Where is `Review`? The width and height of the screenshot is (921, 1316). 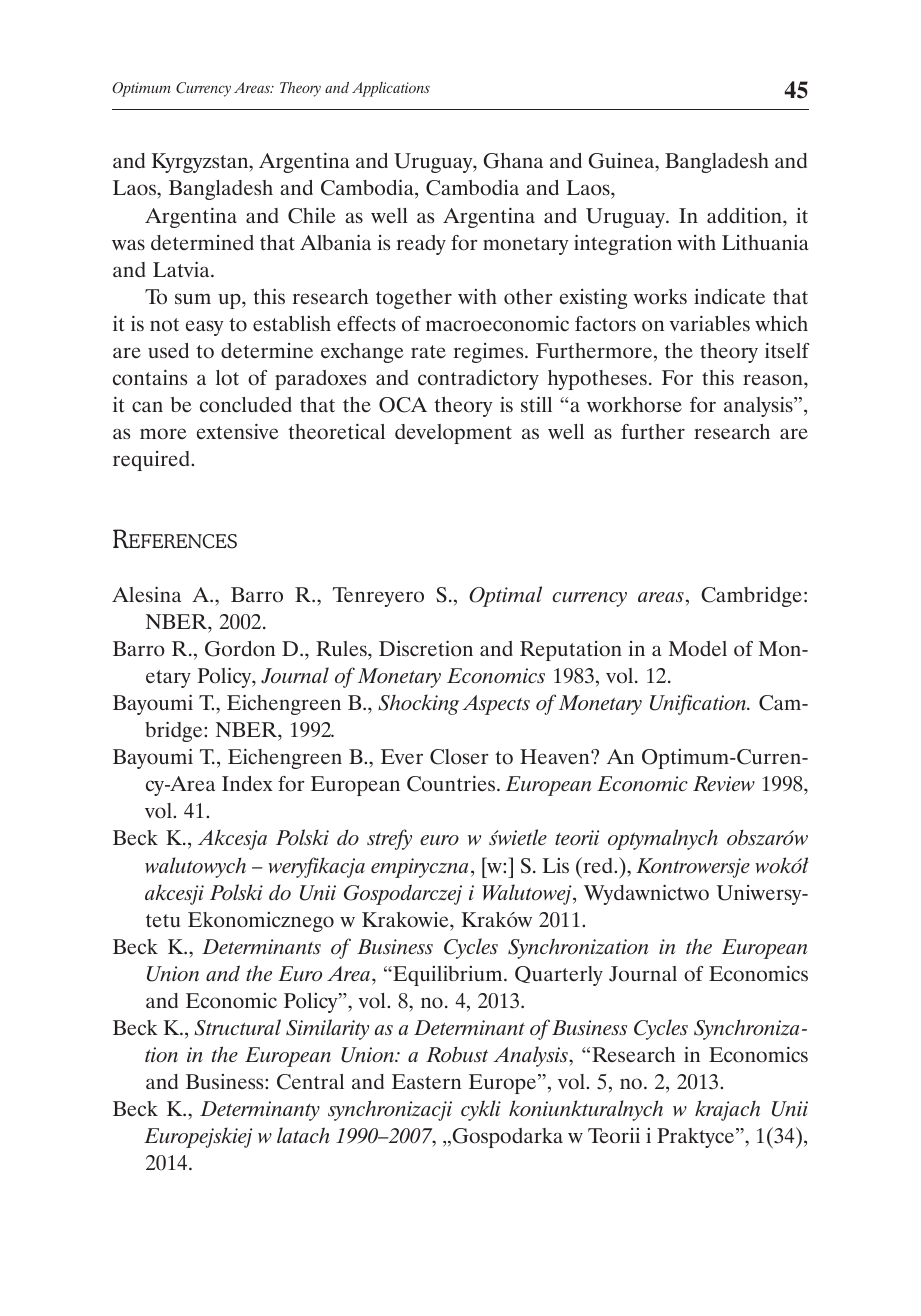 Review is located at coordinates (724, 783).
